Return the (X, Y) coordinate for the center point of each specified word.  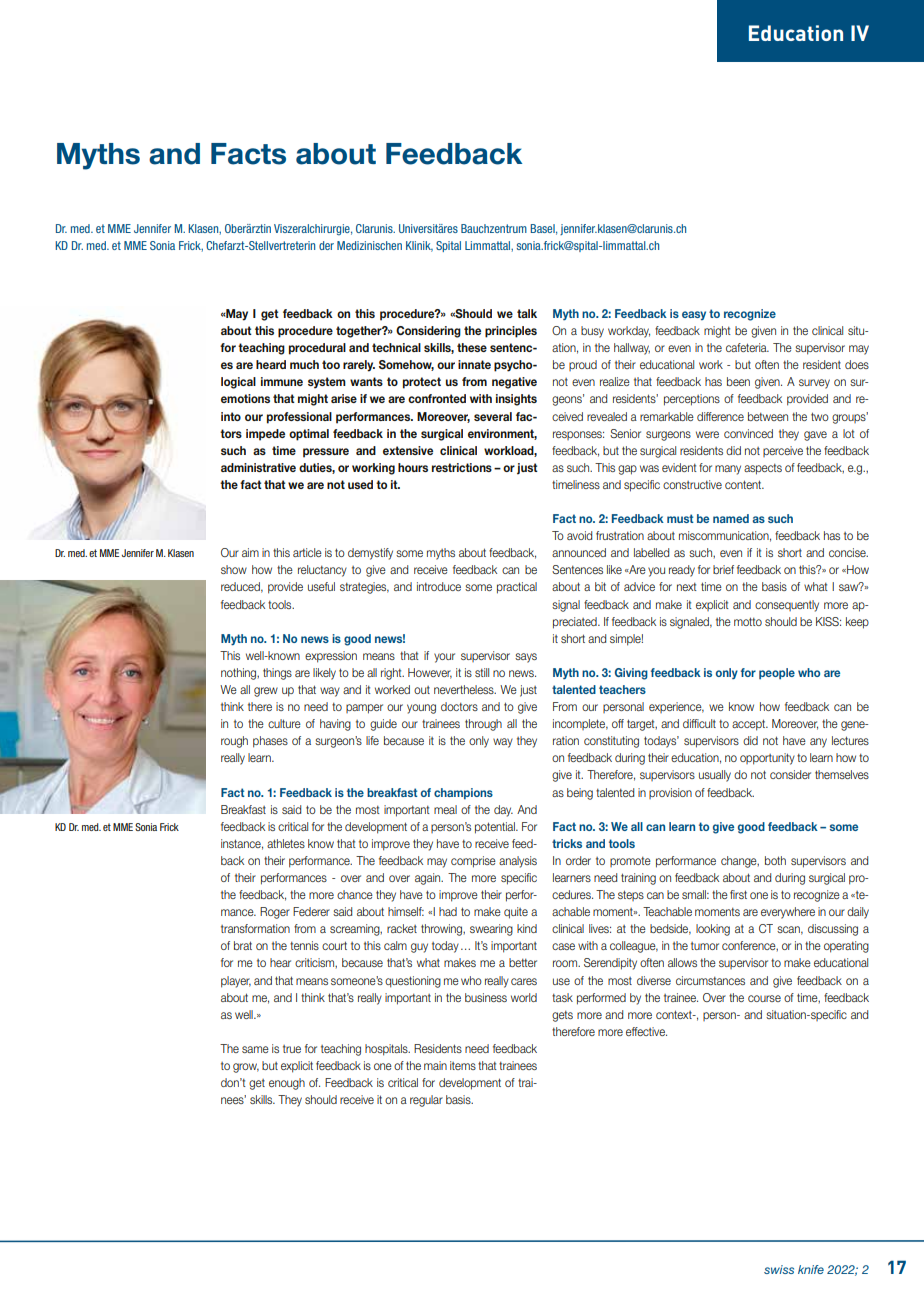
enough (287, 1084)
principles (511, 332)
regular (426, 1101)
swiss (779, 1269)
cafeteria (747, 347)
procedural (317, 349)
